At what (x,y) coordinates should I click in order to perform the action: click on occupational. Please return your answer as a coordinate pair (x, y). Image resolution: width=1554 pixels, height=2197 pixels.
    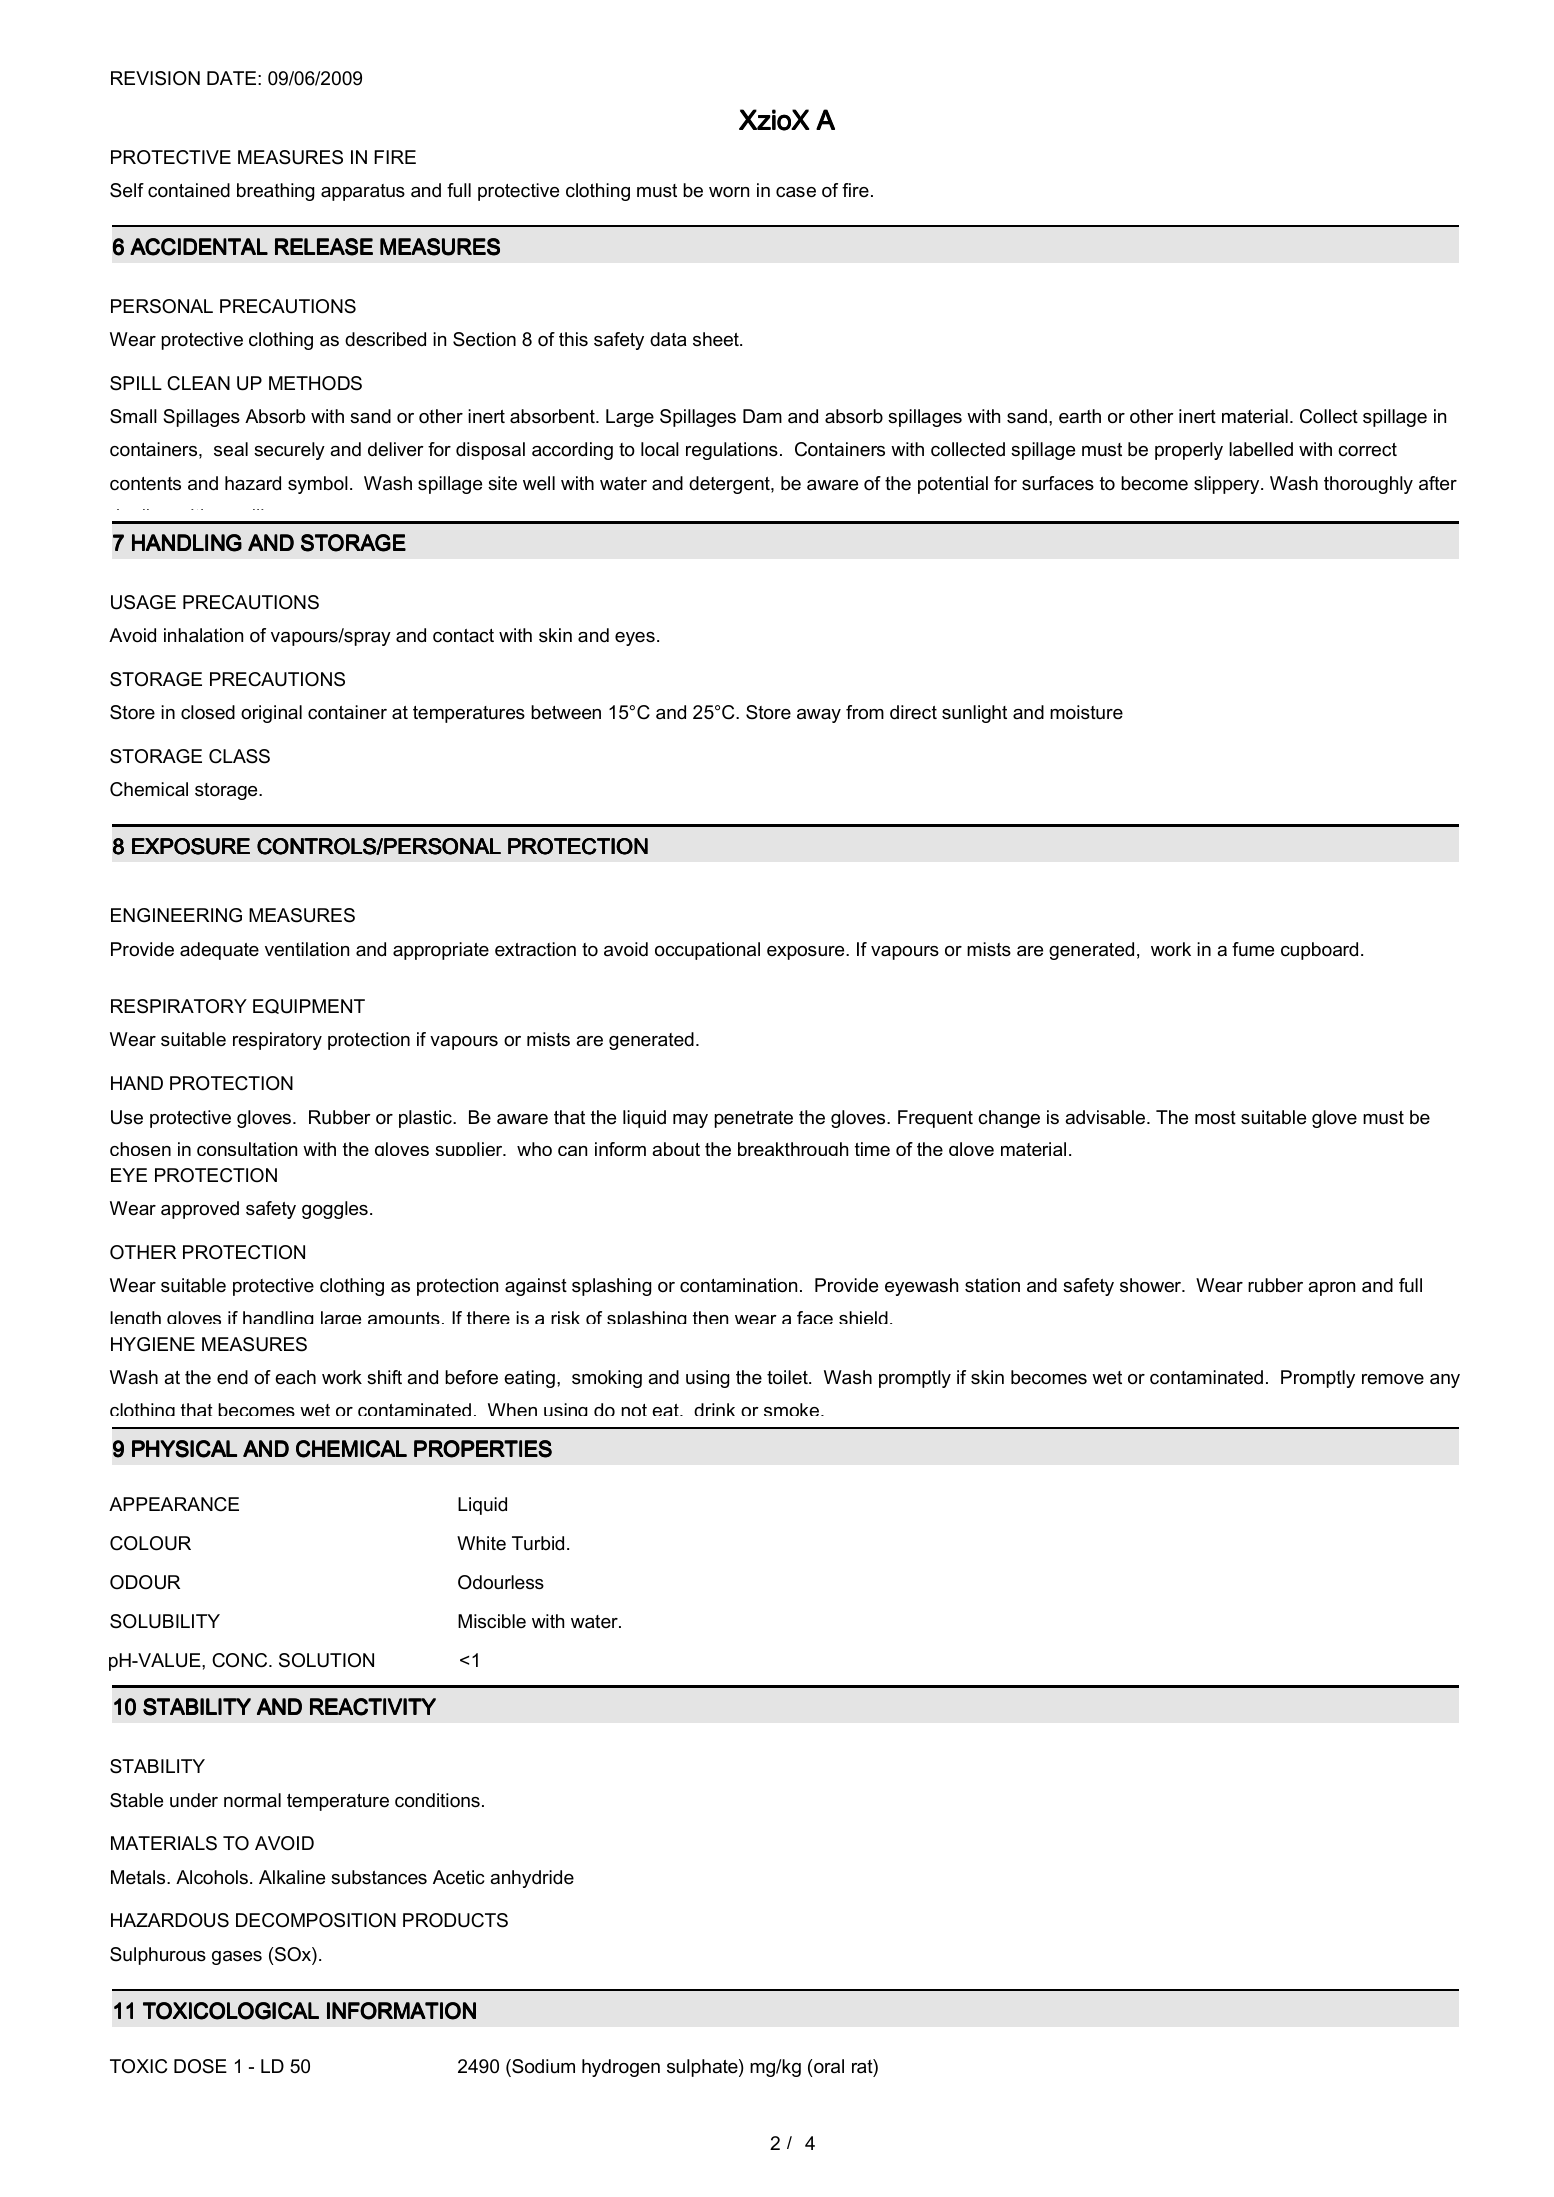
    Looking at the image, I should click on (707, 951).
